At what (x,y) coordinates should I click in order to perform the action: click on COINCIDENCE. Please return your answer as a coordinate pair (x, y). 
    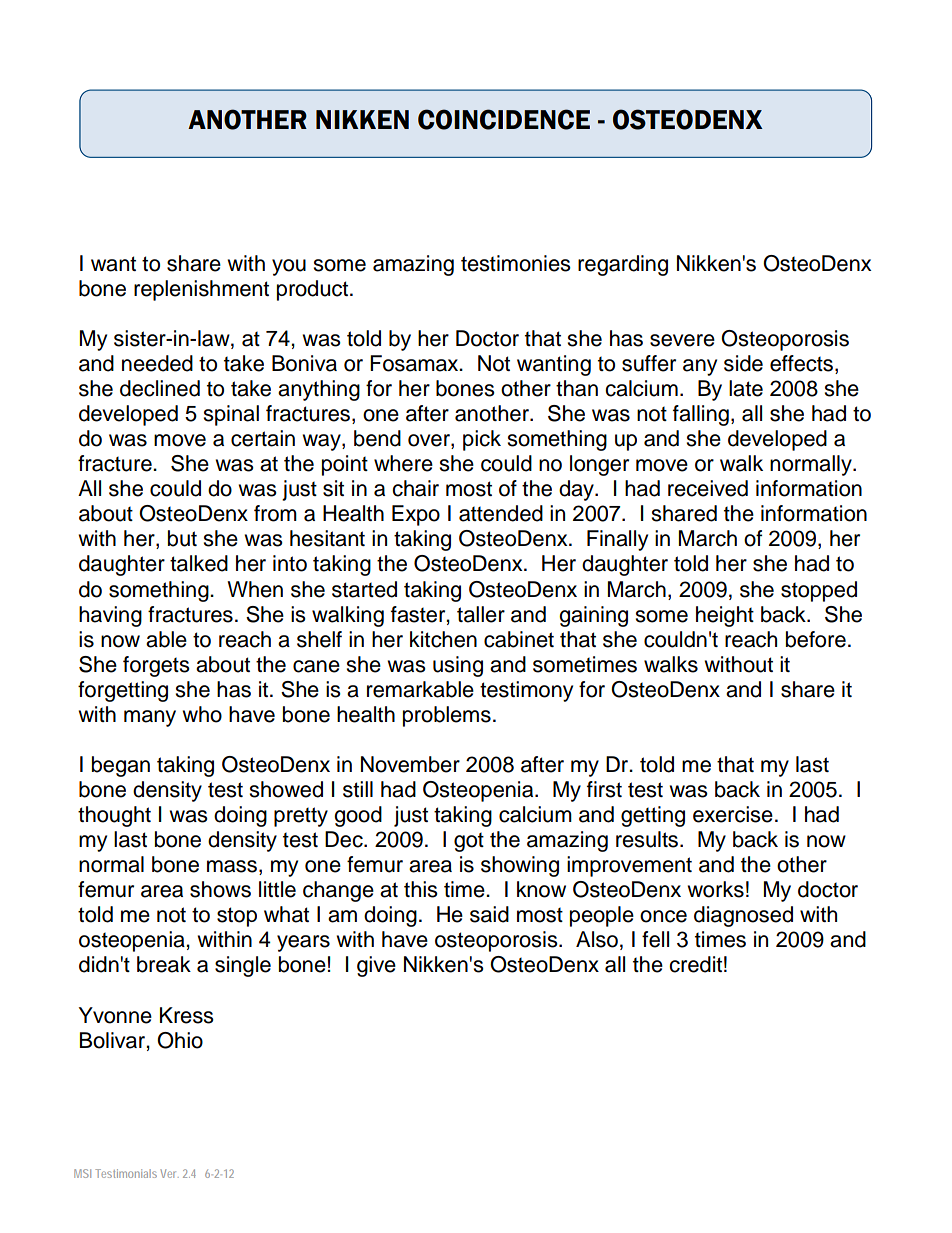
    Looking at the image, I should click on (504, 119).
